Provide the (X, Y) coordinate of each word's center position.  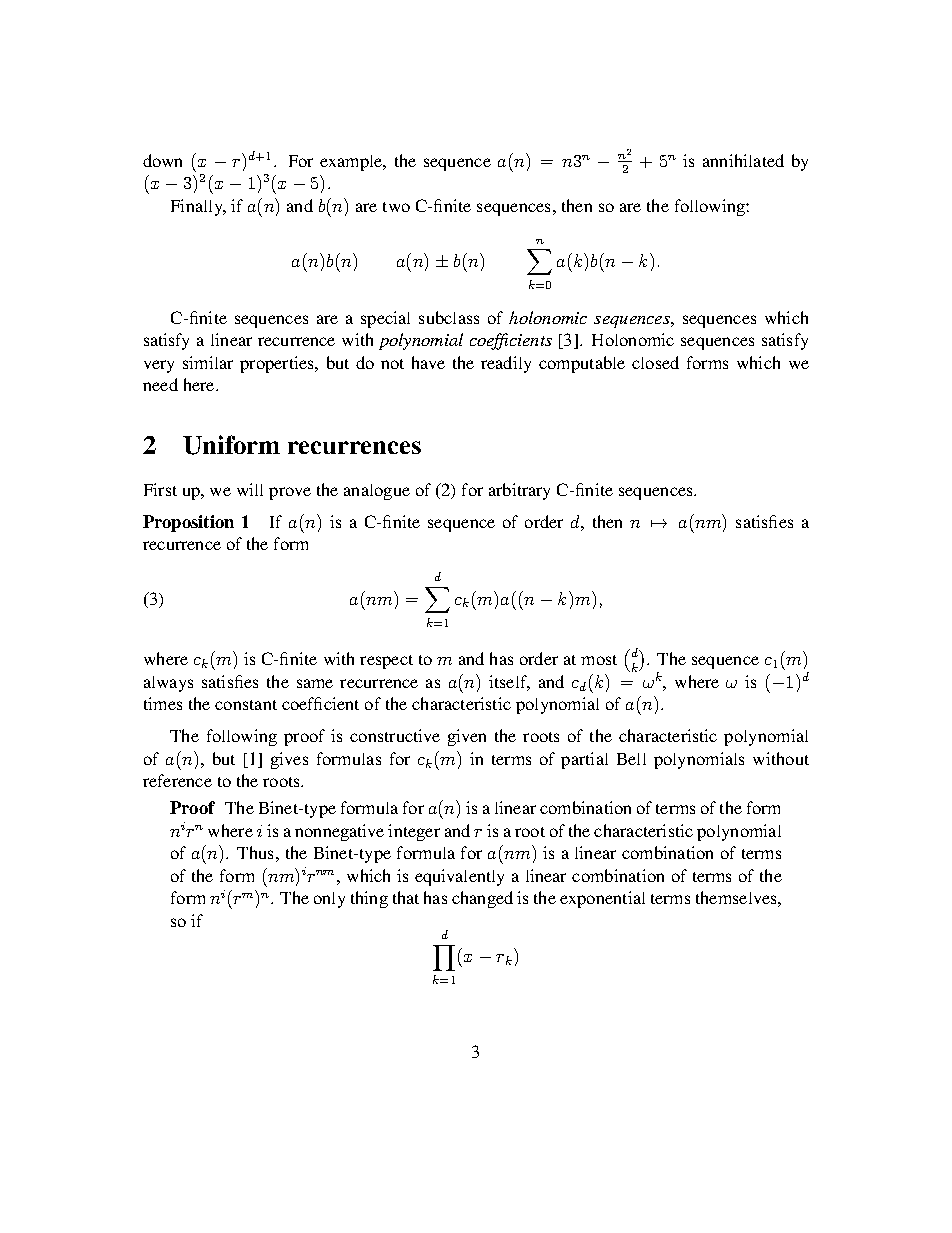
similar (208, 362)
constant (246, 705)
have (428, 362)
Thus (255, 852)
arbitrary (519, 491)
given (467, 737)
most (599, 660)
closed (655, 362)
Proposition (188, 523)
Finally (198, 207)
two (396, 207)
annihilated (743, 160)
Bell (631, 759)
